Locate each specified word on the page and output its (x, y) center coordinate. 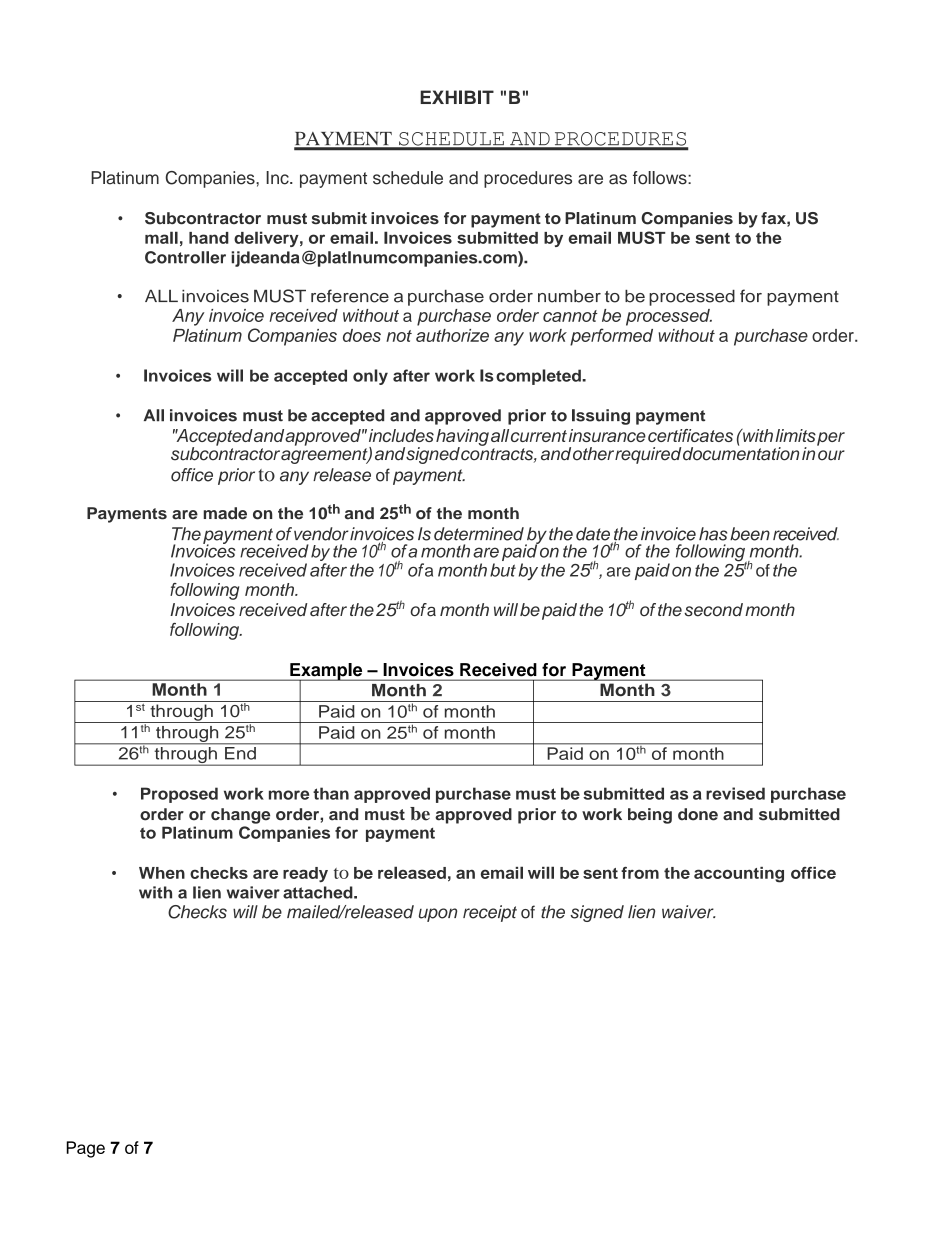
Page (85, 1149)
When (162, 873)
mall (161, 237)
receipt (490, 913)
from (640, 873)
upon (438, 915)
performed (611, 337)
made (225, 513)
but (503, 570)
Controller (185, 257)
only (370, 377)
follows (661, 178)
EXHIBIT (457, 97)
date (593, 534)
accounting (739, 875)
